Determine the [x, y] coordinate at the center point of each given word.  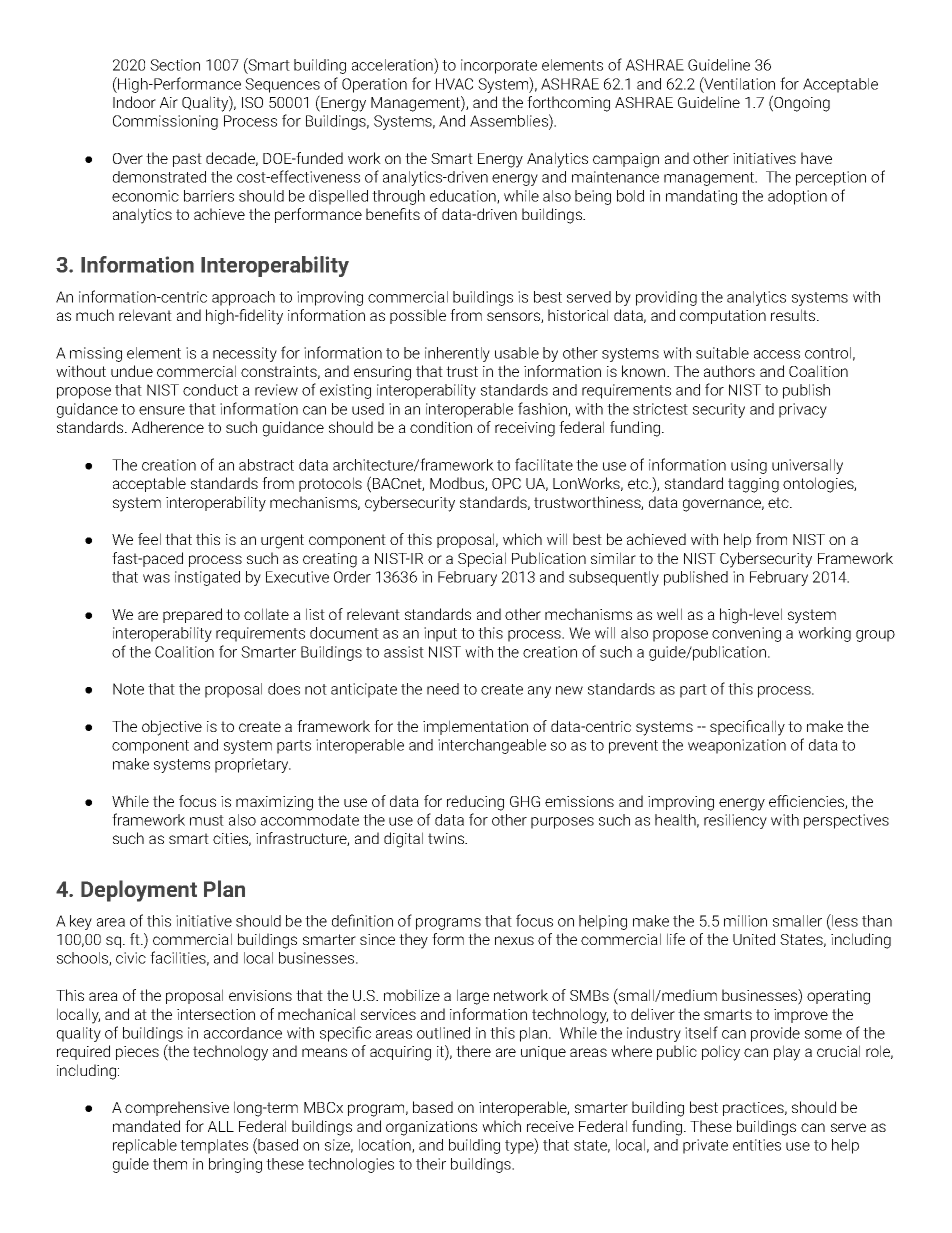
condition [441, 427]
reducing [475, 803]
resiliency [735, 821]
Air [169, 102]
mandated [146, 1126]
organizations [431, 1128]
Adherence [168, 427]
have [816, 158]
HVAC [454, 84]
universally [807, 466]
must [207, 820]
